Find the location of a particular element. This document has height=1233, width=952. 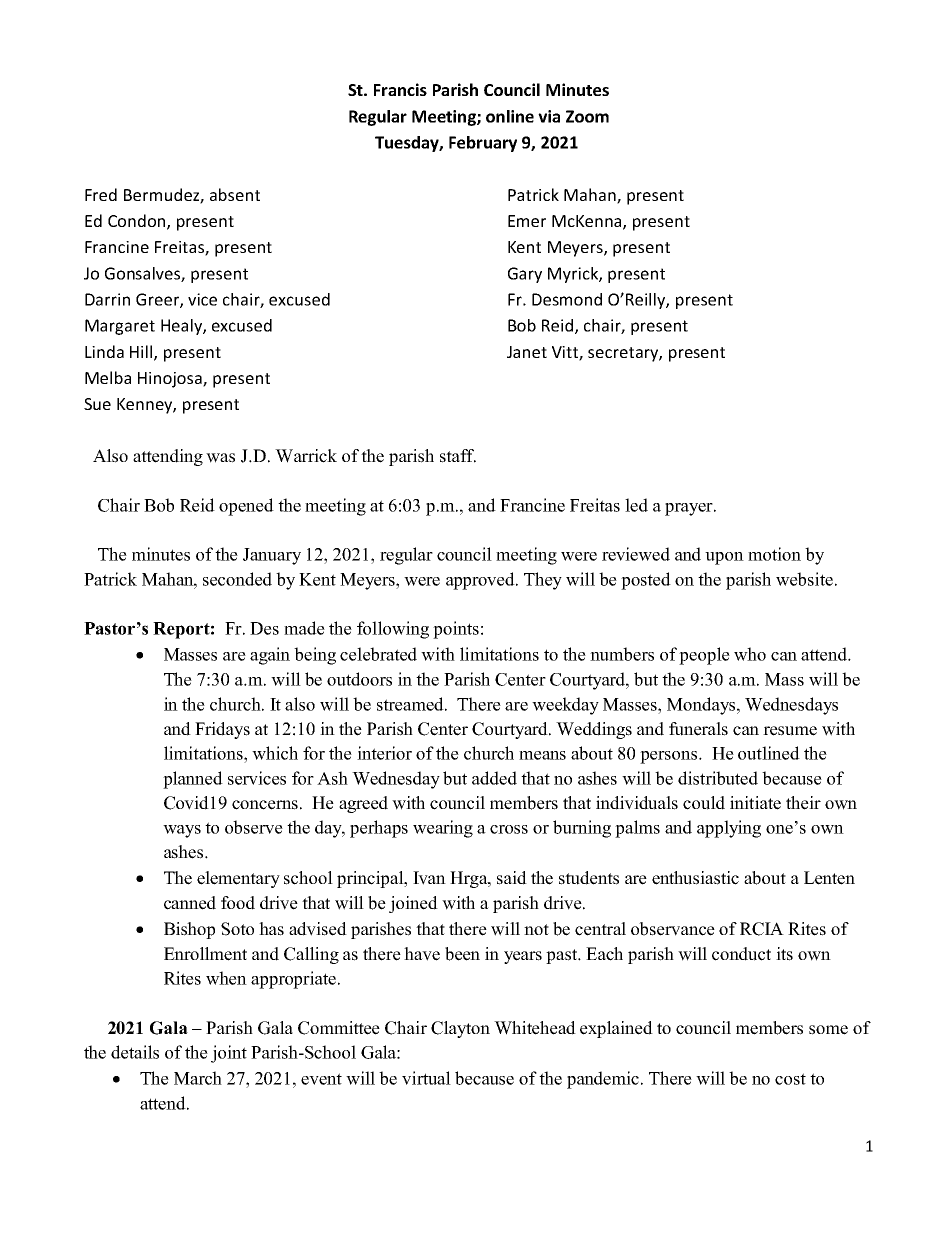

March is located at coordinates (198, 1078).
